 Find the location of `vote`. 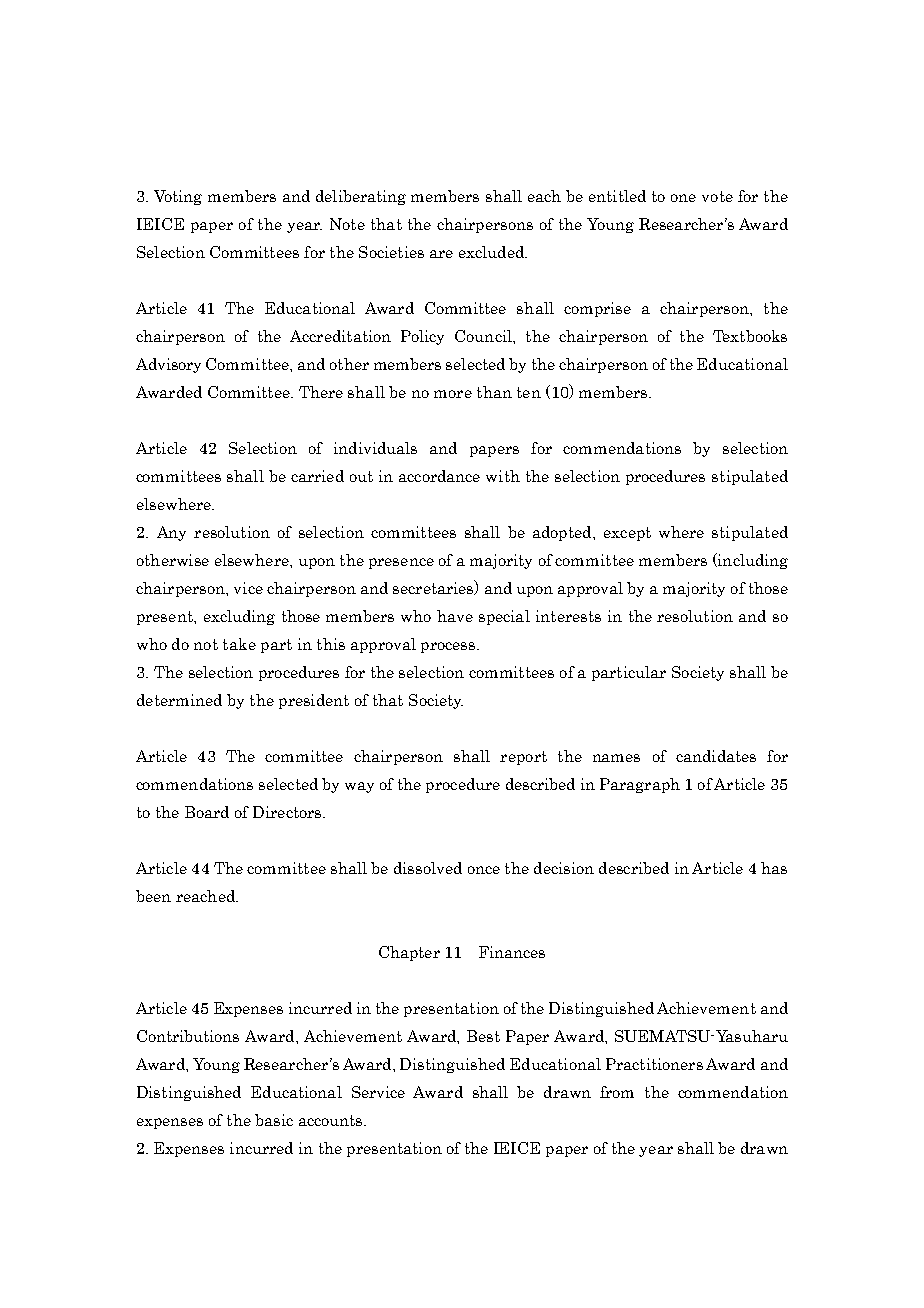

vote is located at coordinates (717, 196).
